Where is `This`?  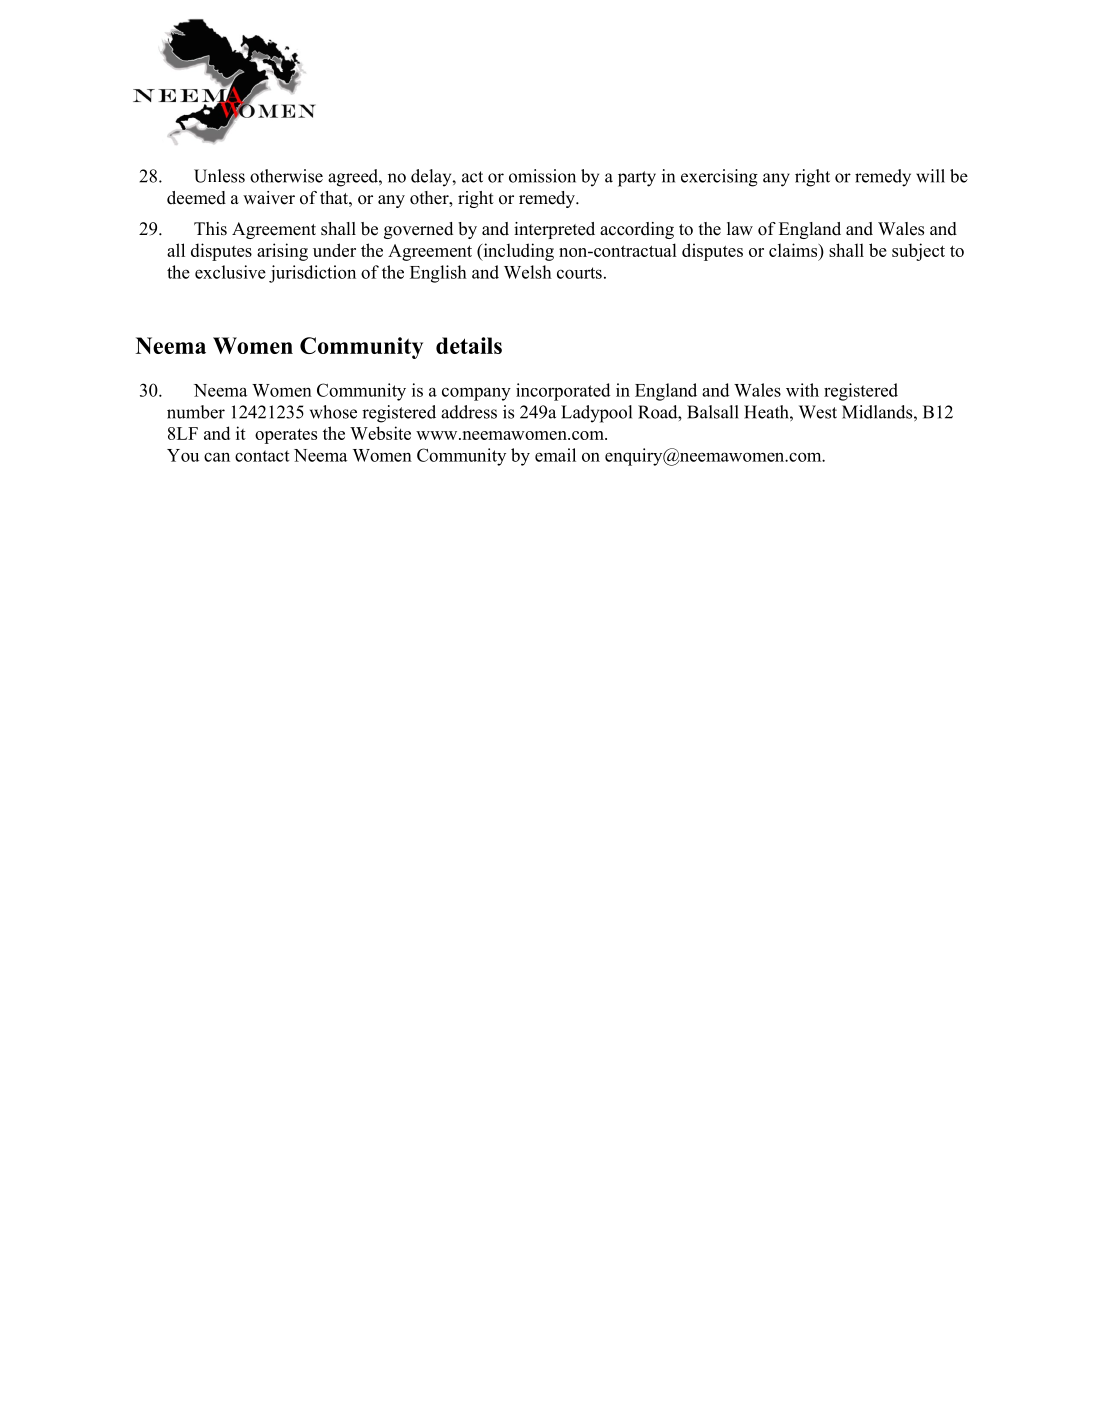 This is located at coordinates (210, 229).
